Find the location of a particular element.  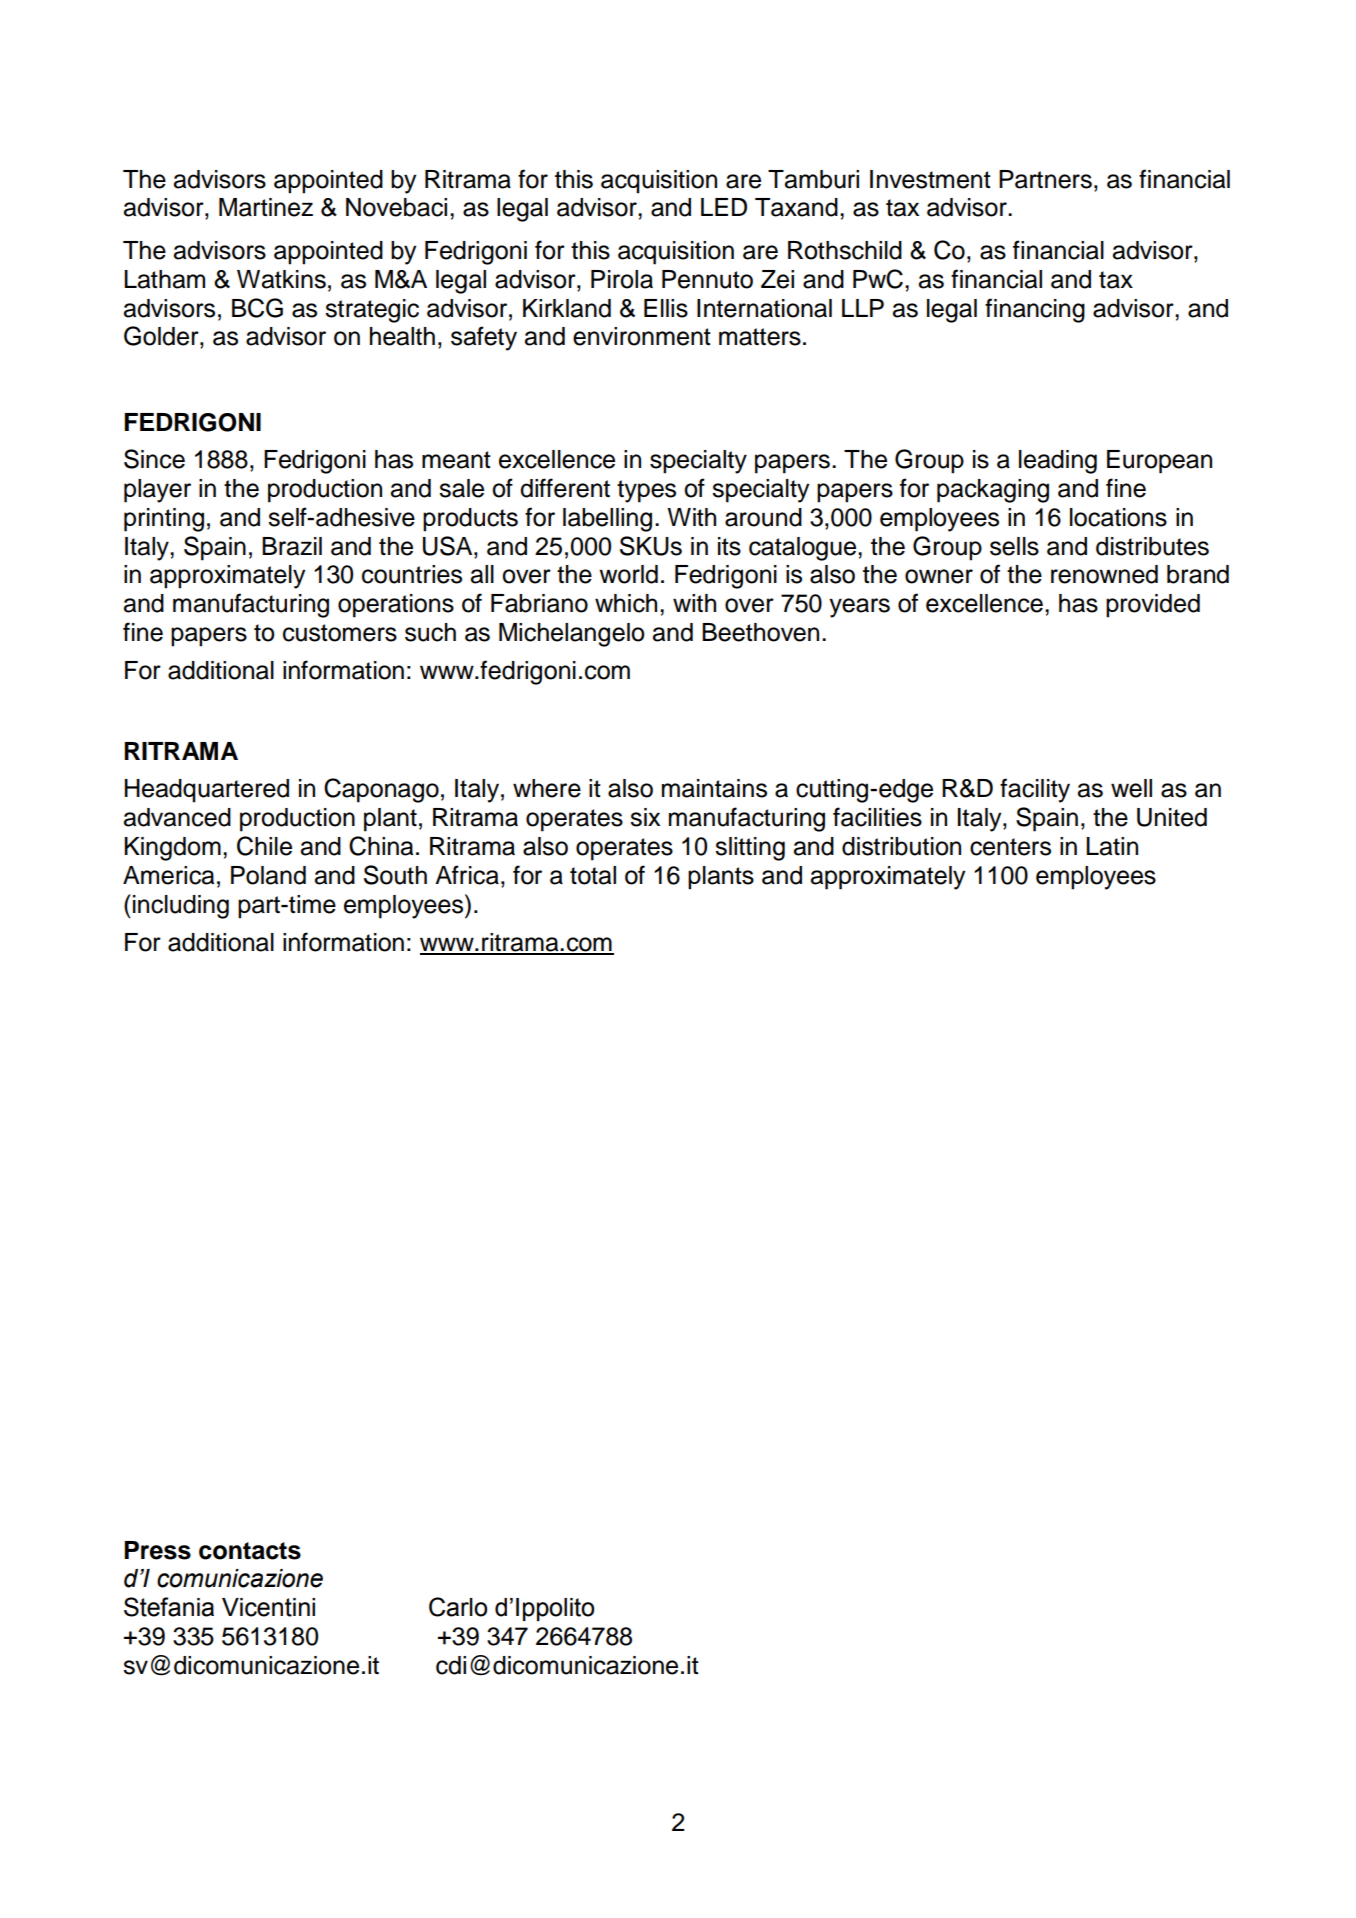

Press is located at coordinates (157, 1550).
